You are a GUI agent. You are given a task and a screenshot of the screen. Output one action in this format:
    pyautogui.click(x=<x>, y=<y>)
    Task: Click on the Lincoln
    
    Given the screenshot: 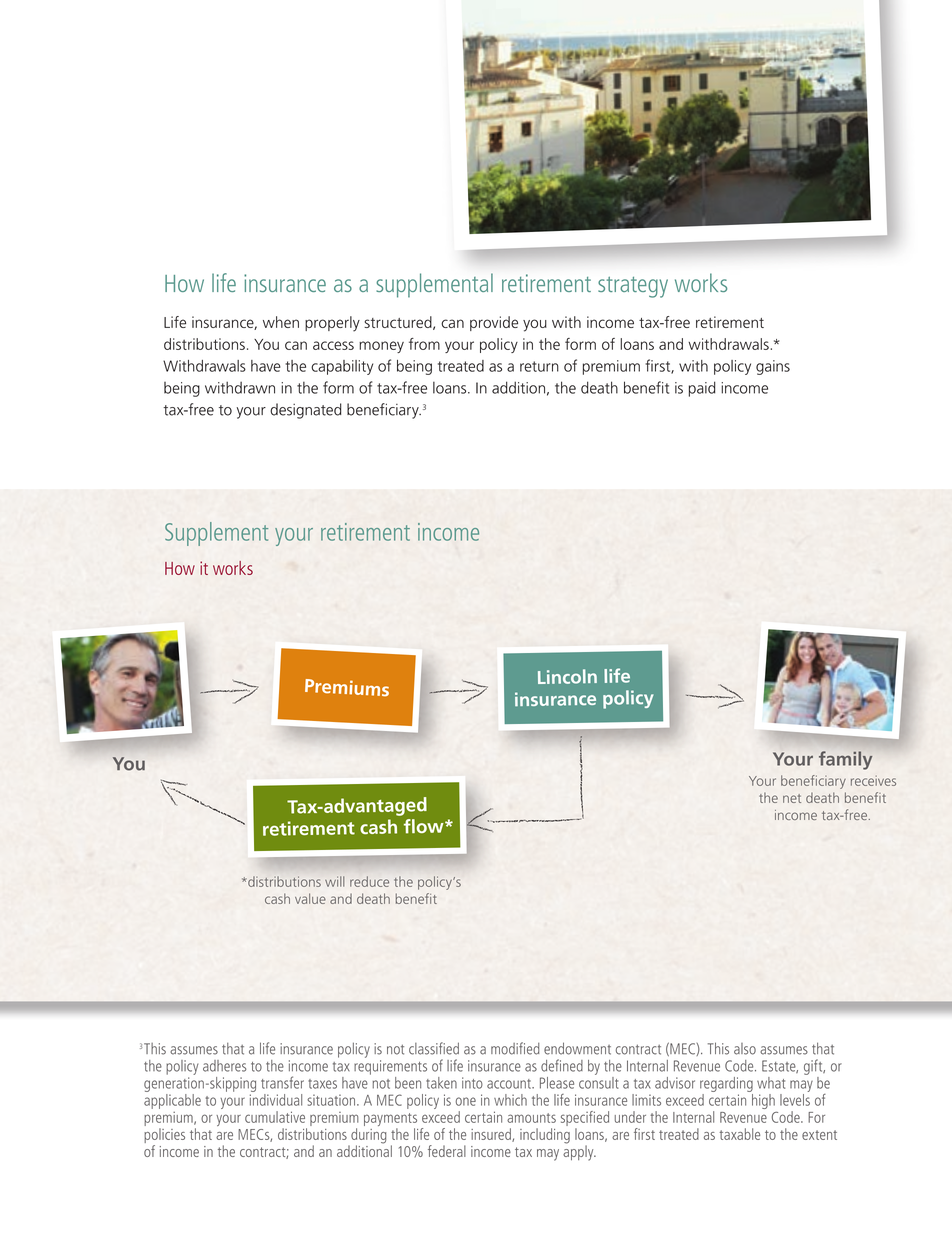 What is the action you would take?
    pyautogui.click(x=567, y=676)
